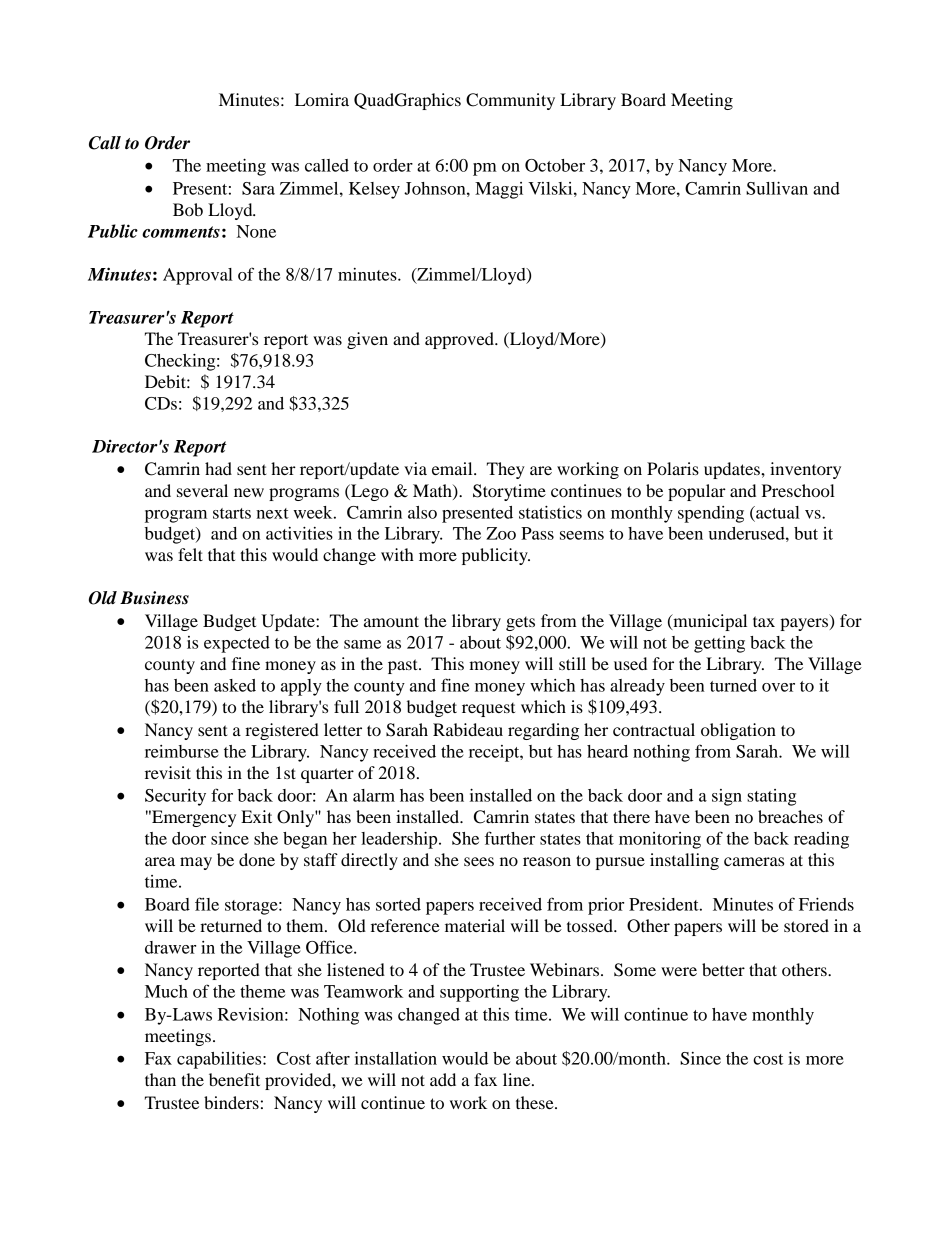 The width and height of the screenshot is (952, 1233). Describe the element at coordinates (501, 533) in the screenshot. I see `Zoo` at that location.
